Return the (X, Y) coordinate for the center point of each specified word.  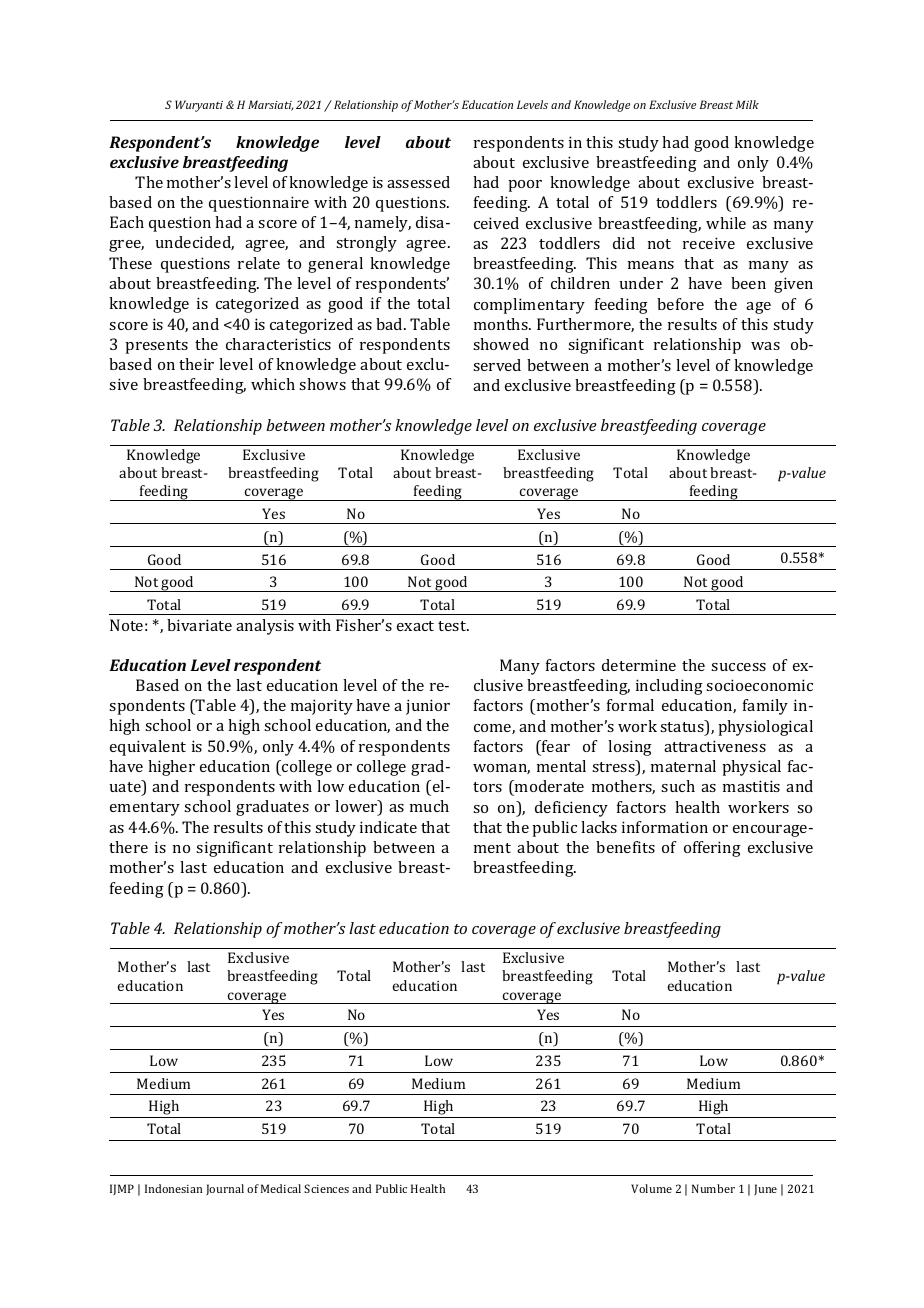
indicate (388, 827)
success (738, 667)
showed (501, 344)
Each (127, 222)
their (196, 364)
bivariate (199, 625)
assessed (418, 182)
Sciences (326, 1188)
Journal (225, 1189)
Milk (747, 104)
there (128, 847)
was (765, 346)
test (453, 626)
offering (712, 849)
